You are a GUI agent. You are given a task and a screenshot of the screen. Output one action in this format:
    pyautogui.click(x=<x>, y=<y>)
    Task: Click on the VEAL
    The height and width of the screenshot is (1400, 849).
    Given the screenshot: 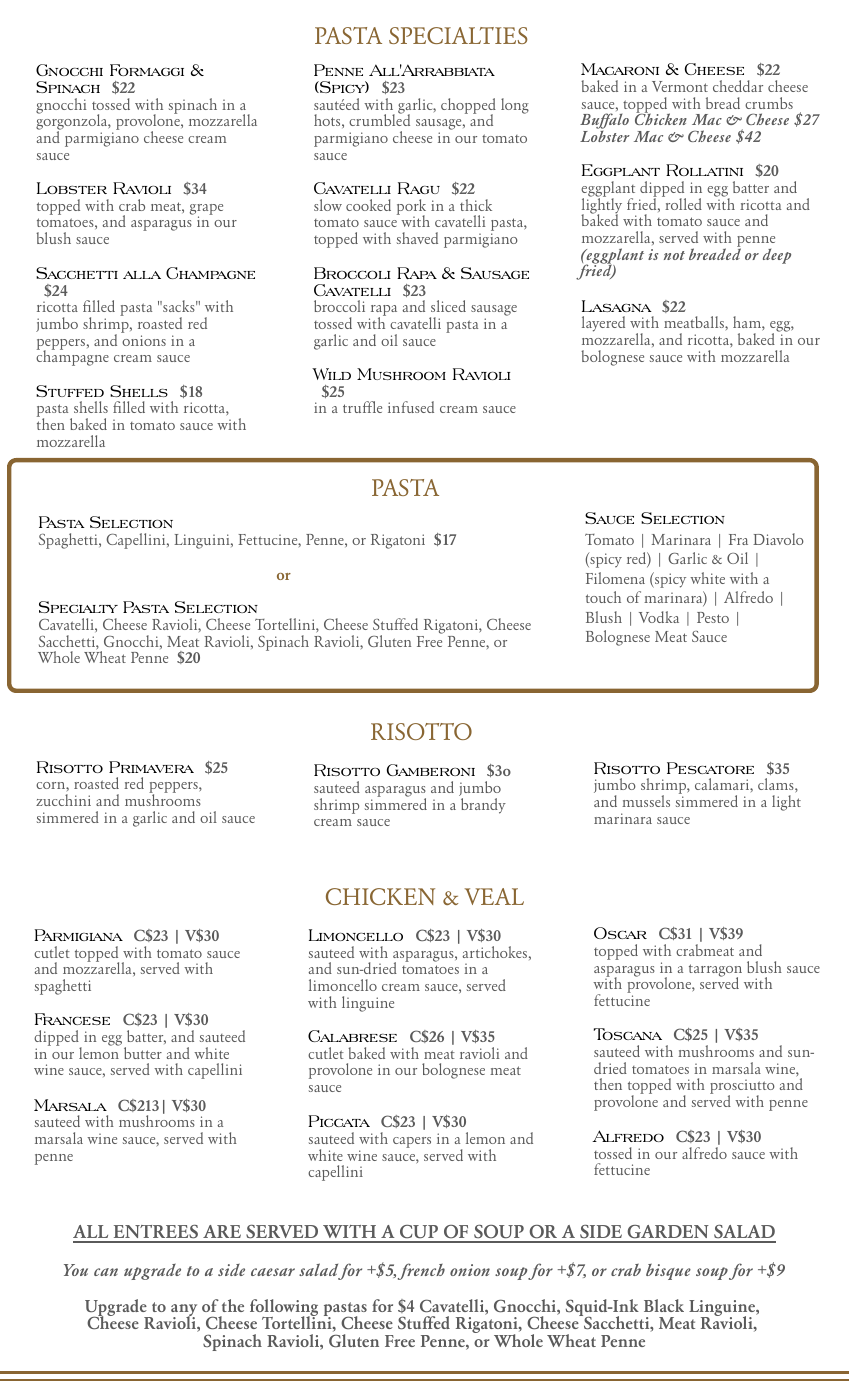 What is the action you would take?
    pyautogui.click(x=494, y=896)
